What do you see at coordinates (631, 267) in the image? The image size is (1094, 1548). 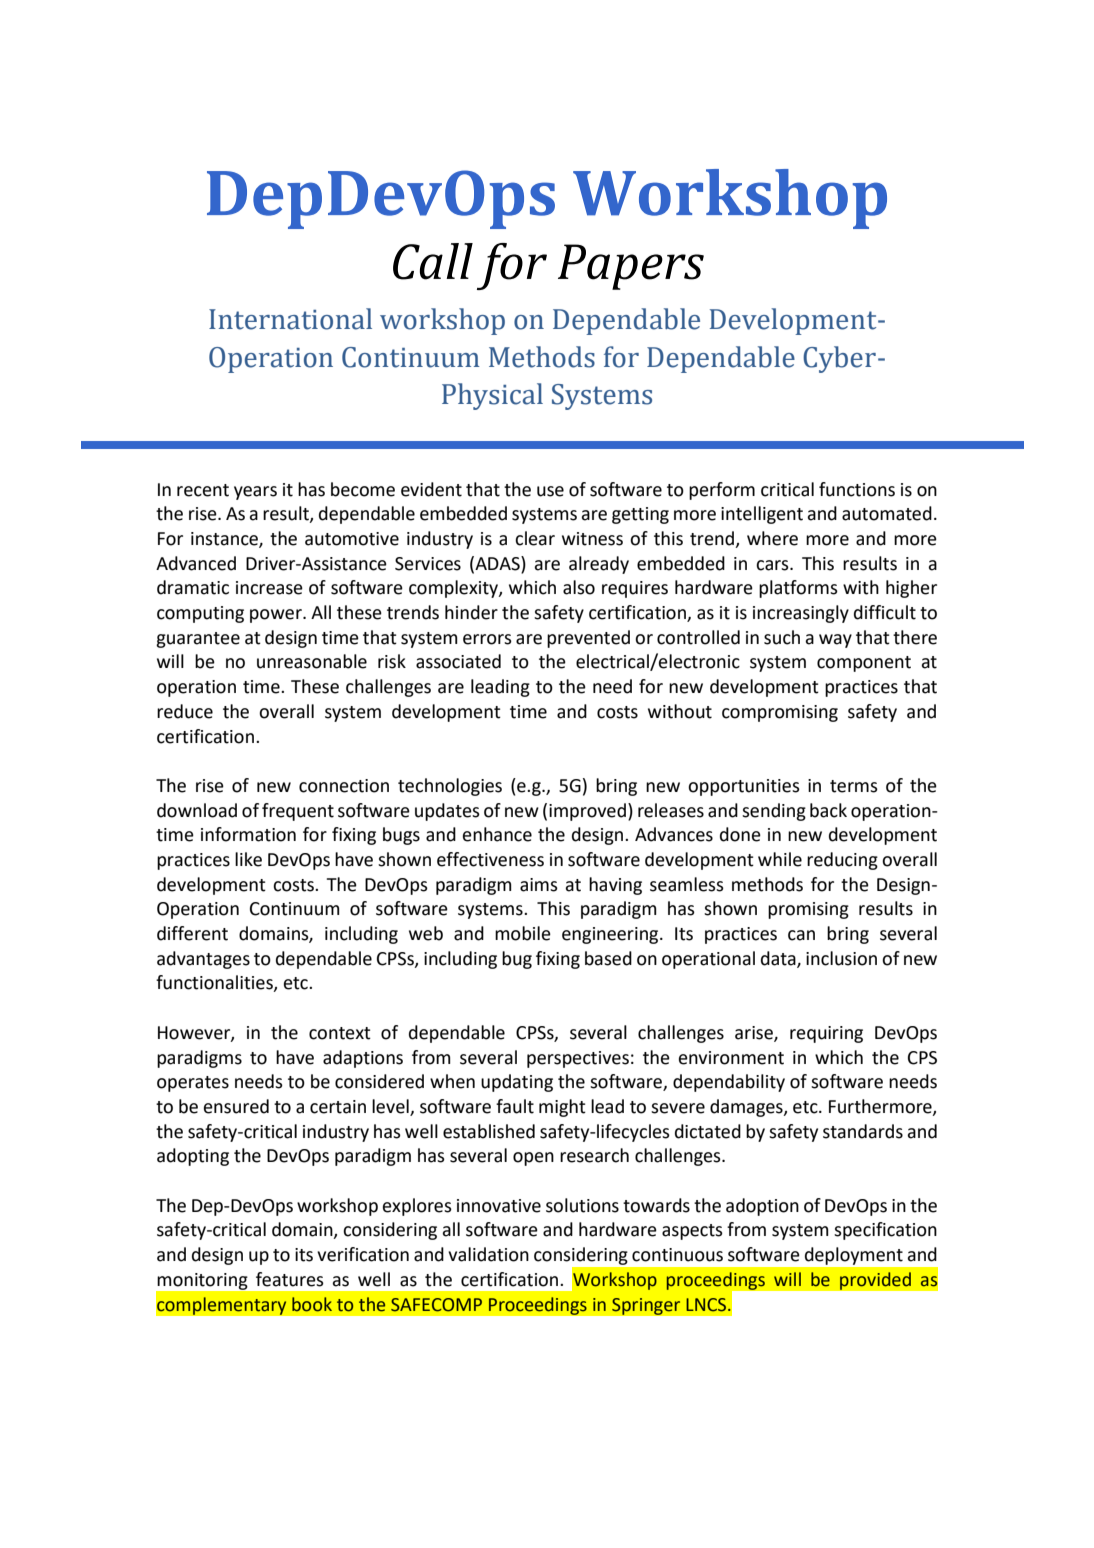 I see `Papers` at bounding box center [631, 267].
